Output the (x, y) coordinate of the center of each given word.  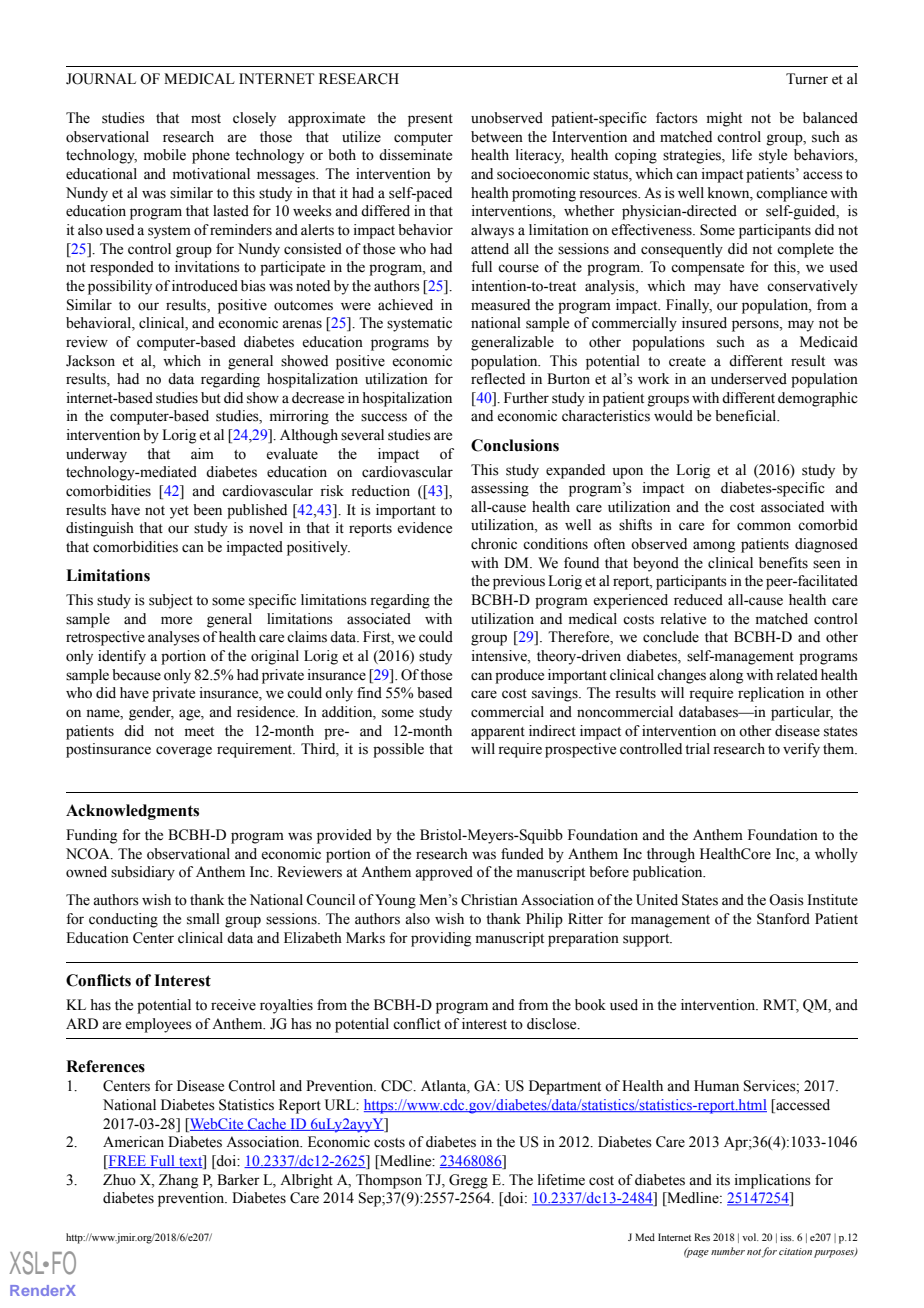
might (724, 119)
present (430, 120)
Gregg (468, 1181)
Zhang (178, 1181)
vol (750, 1237)
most (206, 119)
